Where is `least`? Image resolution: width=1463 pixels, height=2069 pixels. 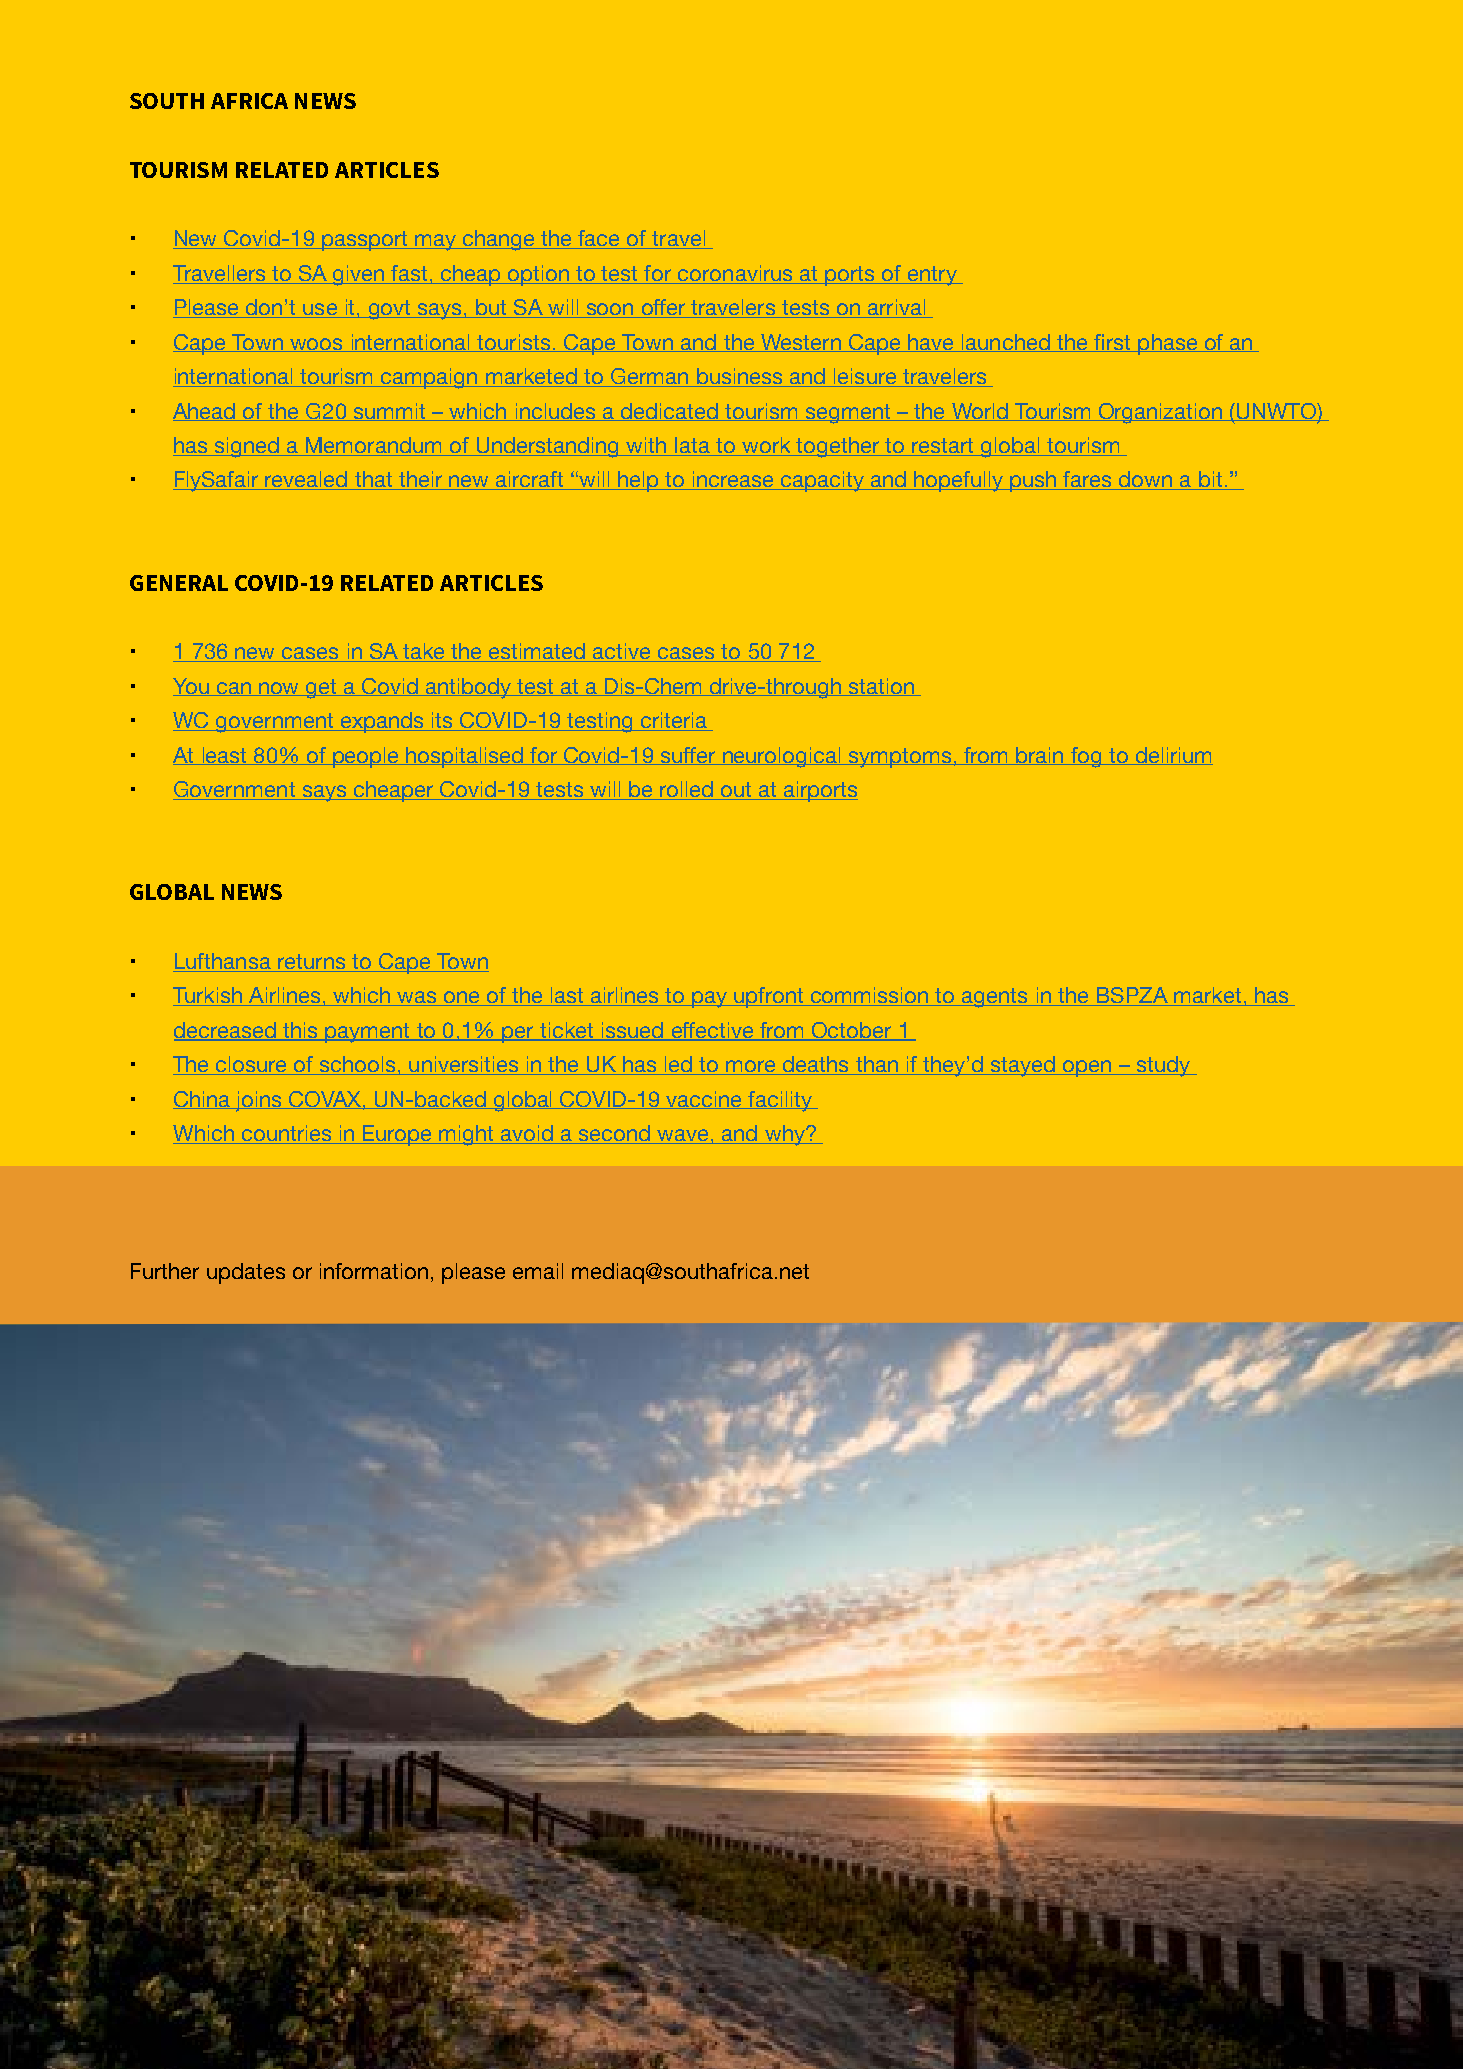 least is located at coordinates (224, 756).
